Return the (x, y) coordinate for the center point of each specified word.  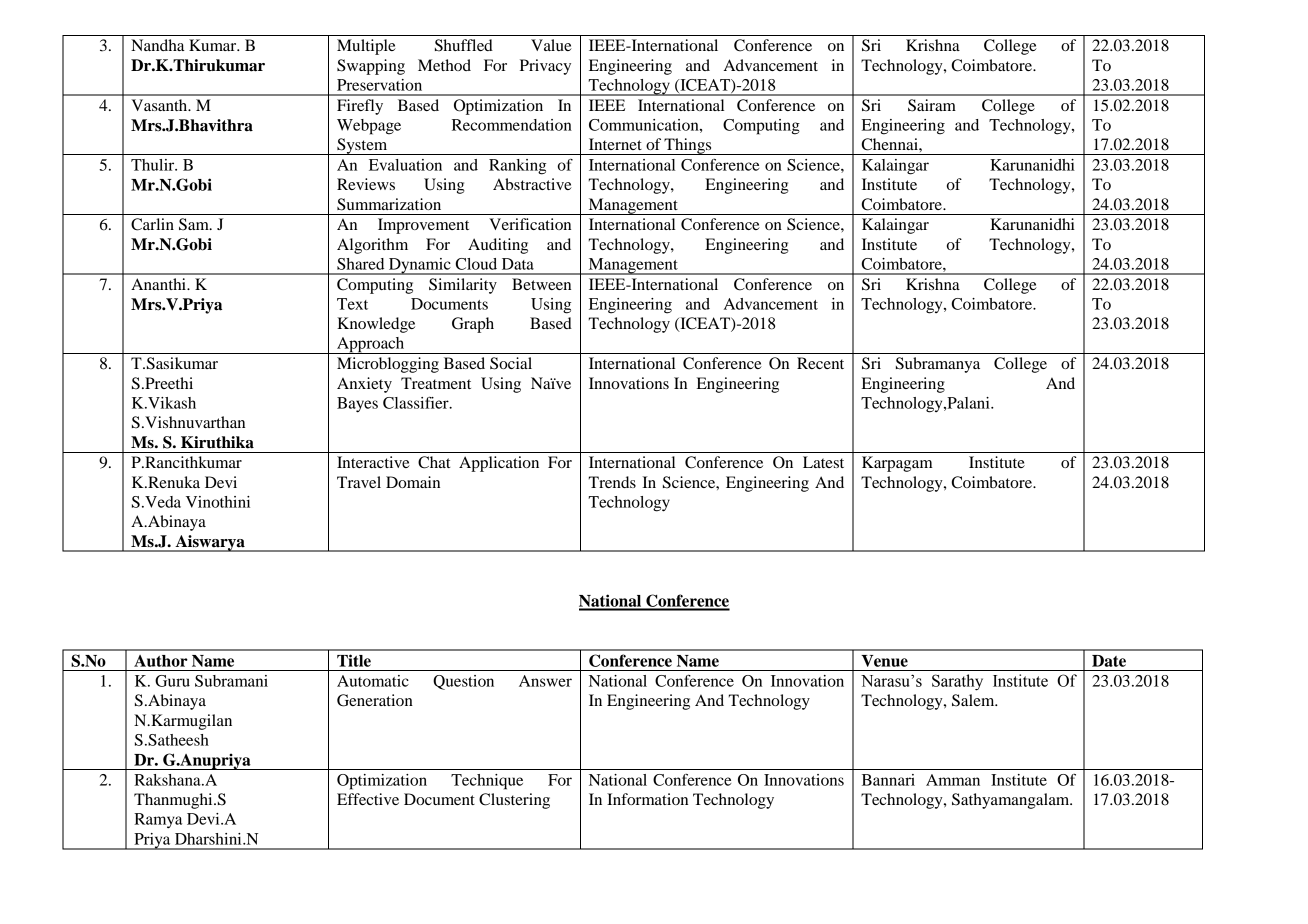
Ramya (158, 821)
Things (688, 146)
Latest (823, 462)
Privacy (545, 67)
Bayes (357, 405)
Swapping (371, 67)
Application (499, 464)
